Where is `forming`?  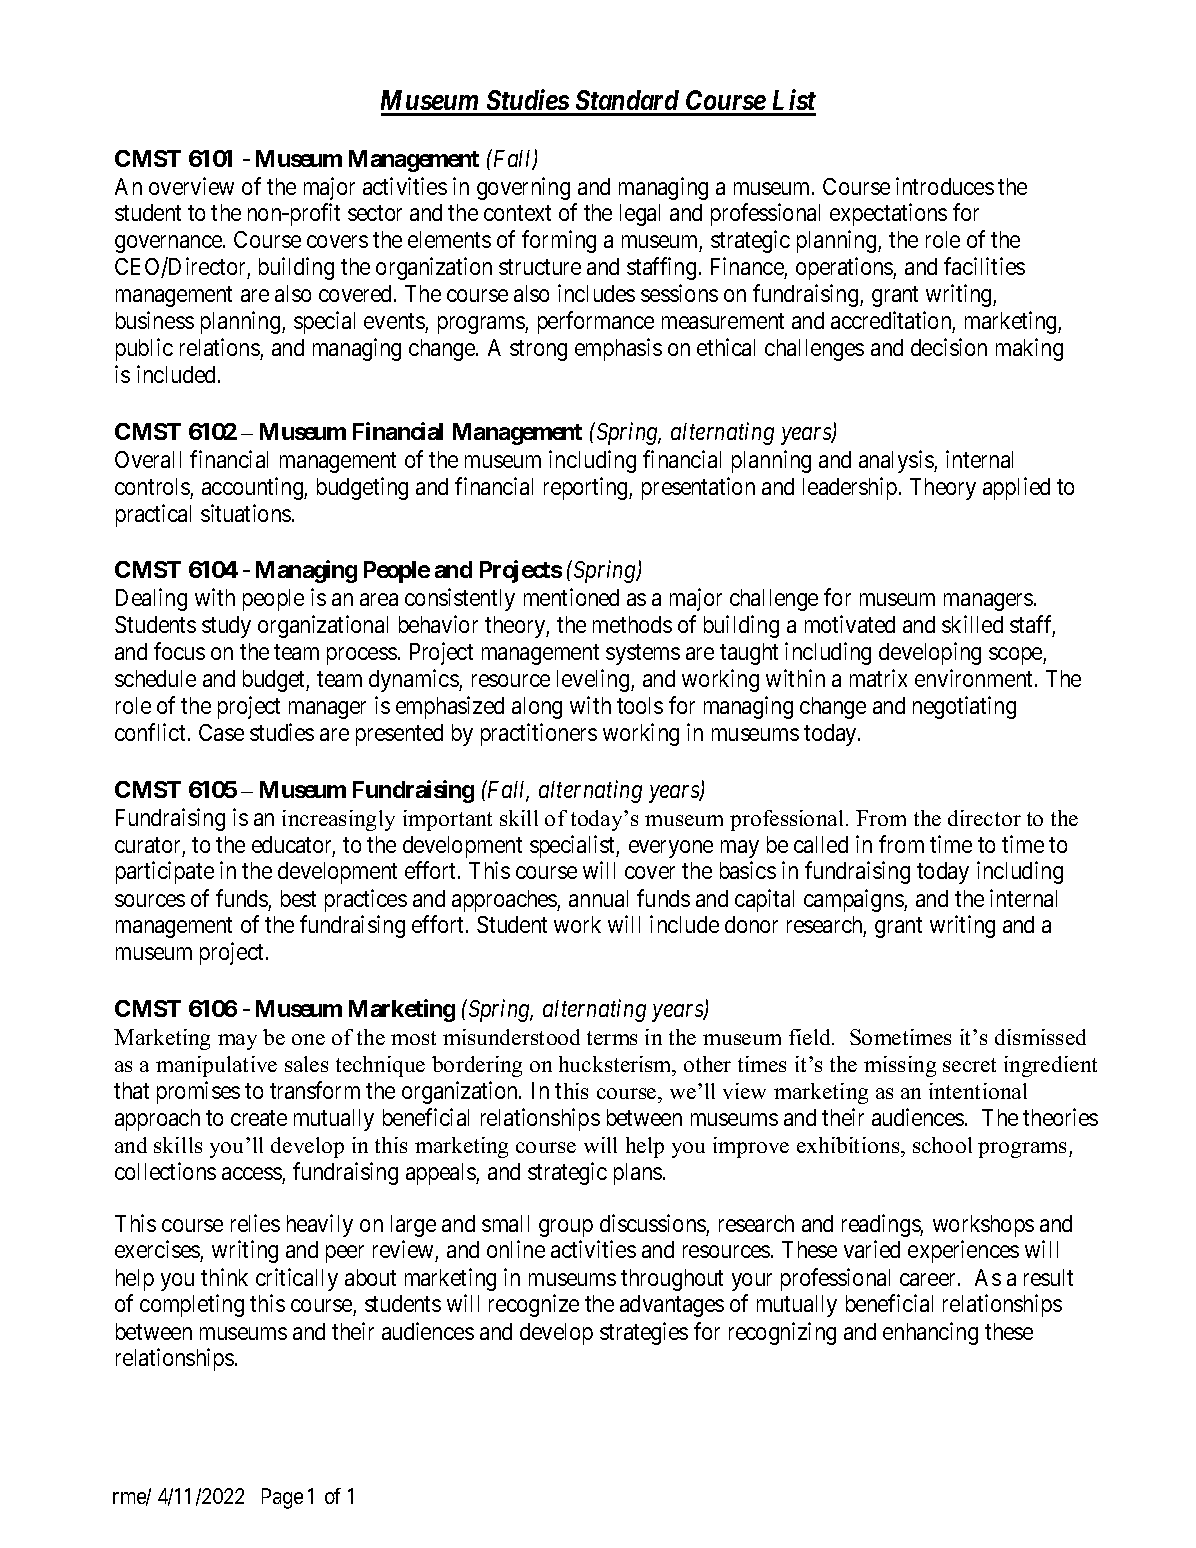 forming is located at coordinates (559, 241).
